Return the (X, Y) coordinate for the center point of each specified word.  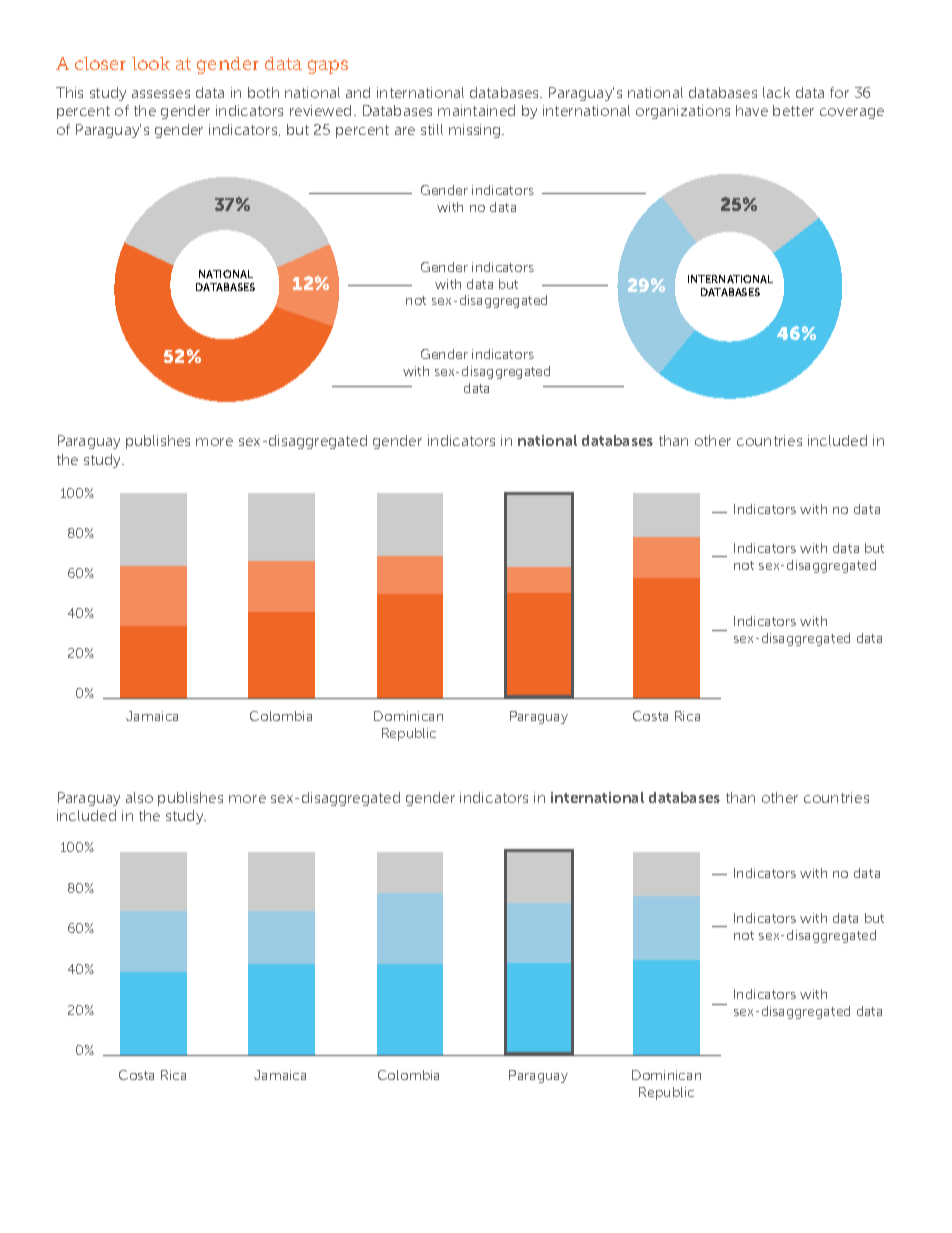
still (432, 129)
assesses (161, 94)
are (405, 131)
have (752, 110)
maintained (476, 110)
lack (776, 92)
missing (476, 131)
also (139, 797)
